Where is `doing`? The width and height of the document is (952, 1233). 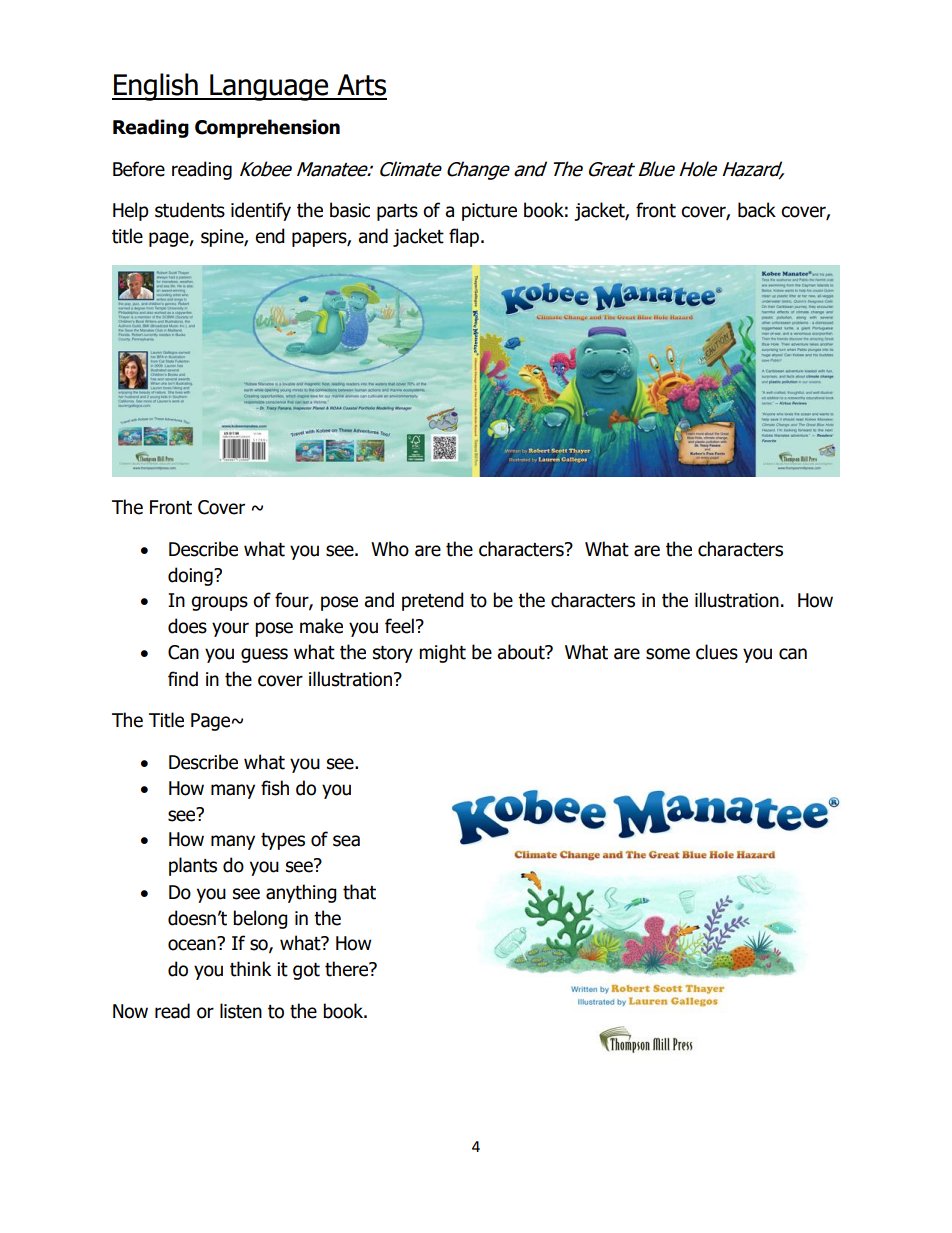
doing is located at coordinates (191, 576).
